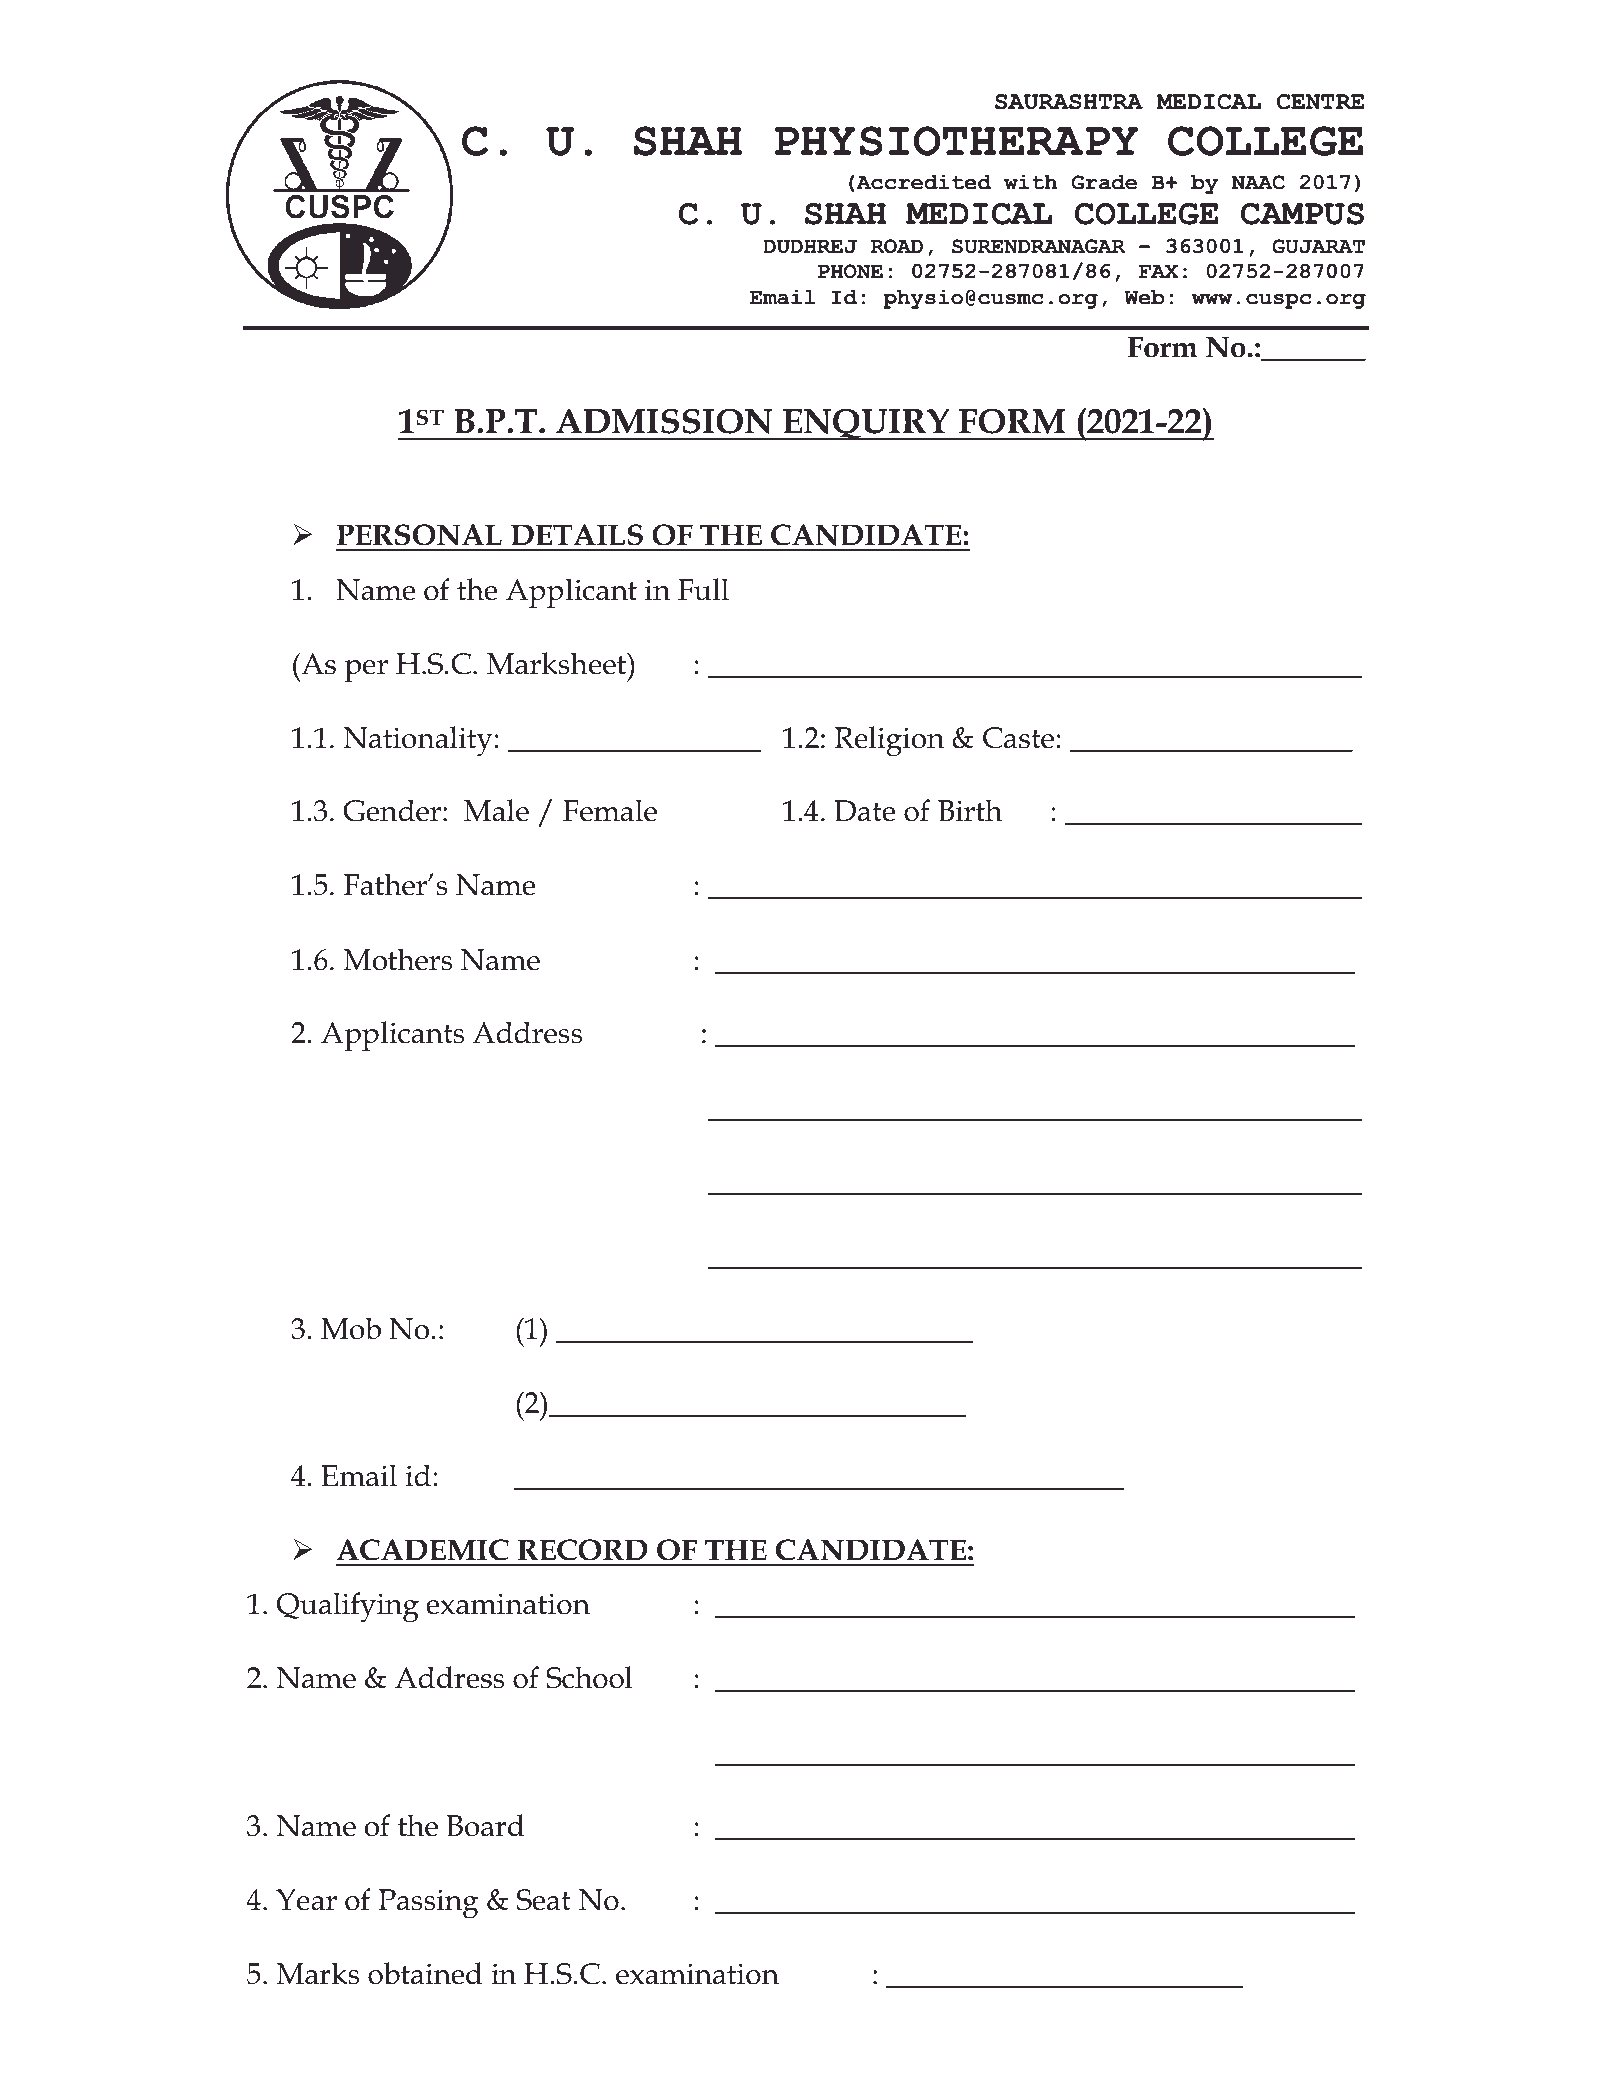 The width and height of the image is (1611, 2084). Describe the element at coordinates (970, 810) in the image. I see `Birth` at that location.
